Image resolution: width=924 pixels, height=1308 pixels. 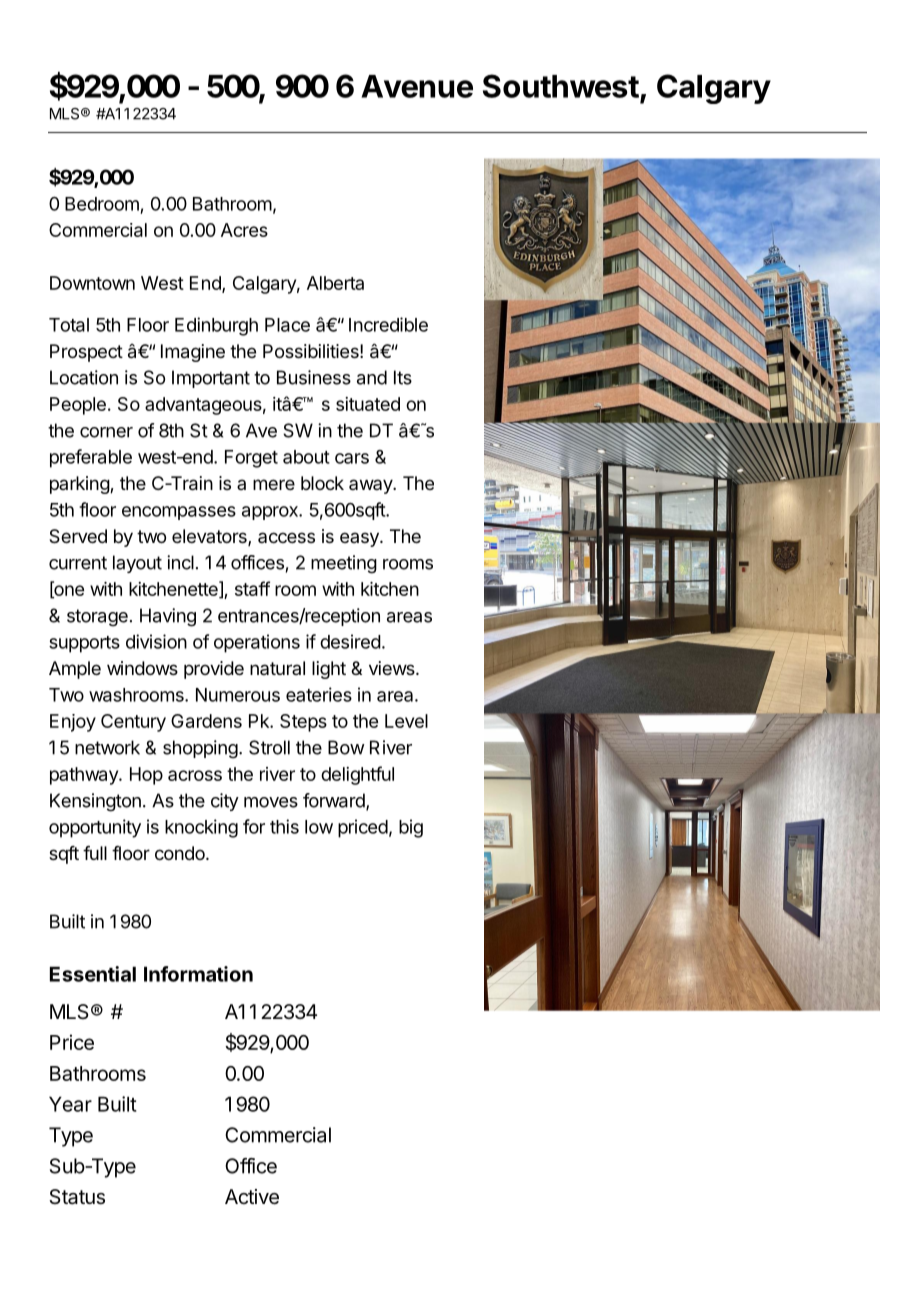 What do you see at coordinates (201, 828) in the image?
I see `knocking` at bounding box center [201, 828].
